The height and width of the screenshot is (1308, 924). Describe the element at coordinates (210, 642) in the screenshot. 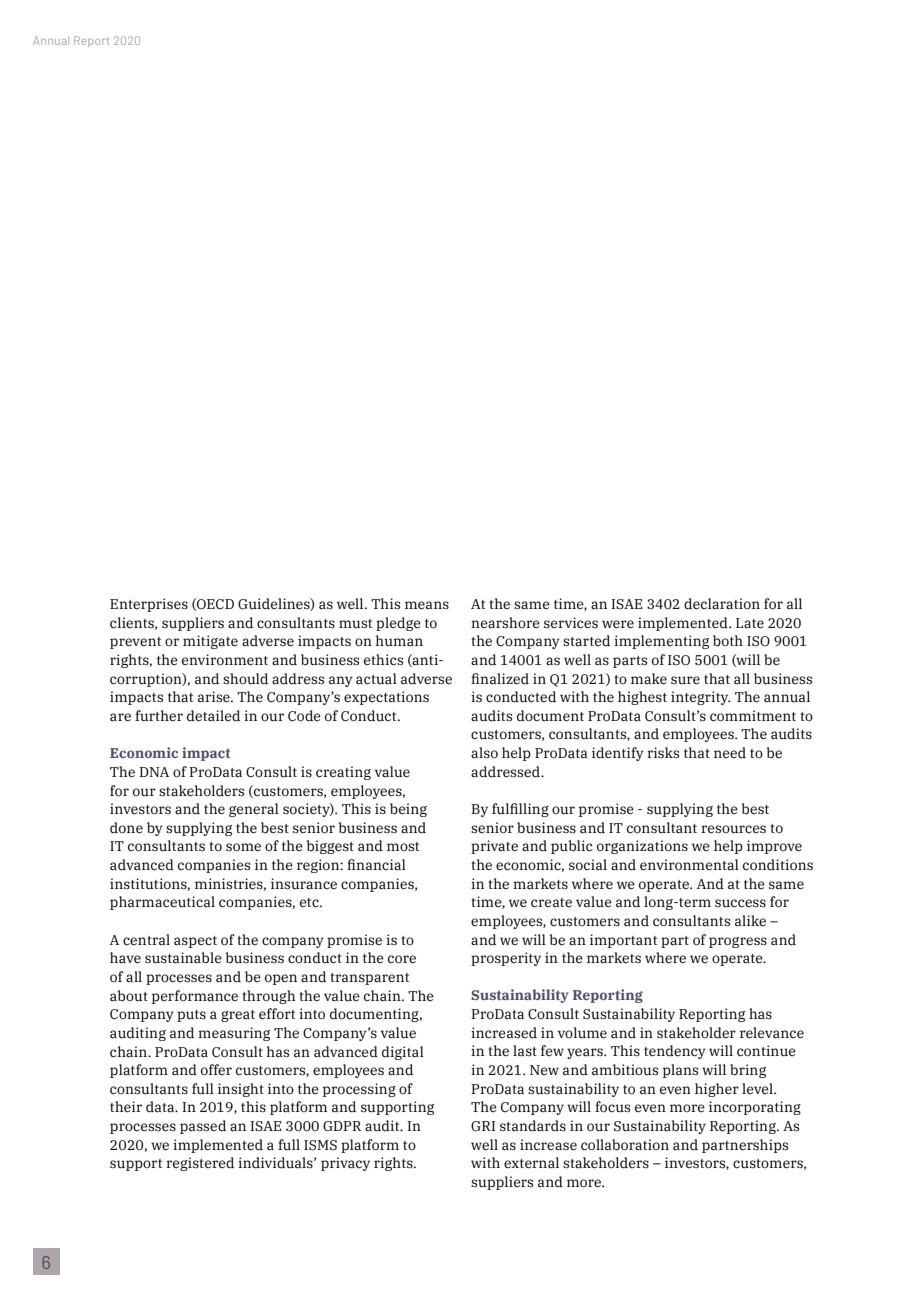

I see `mitigate` at that location.
